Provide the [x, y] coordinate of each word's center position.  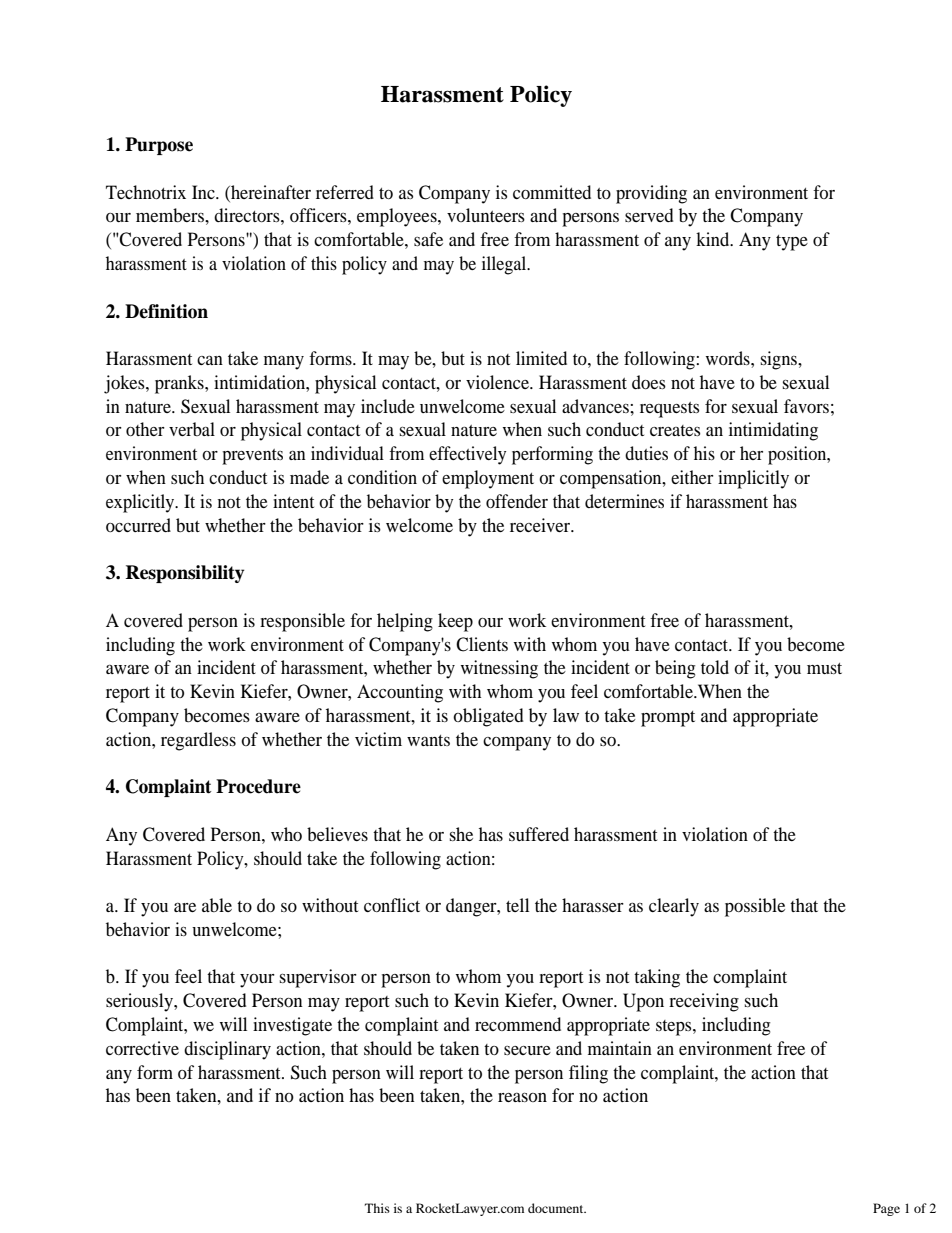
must [824, 668]
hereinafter [270, 192]
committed [552, 192]
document [557, 1208]
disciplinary [227, 1050]
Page [886, 1209]
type [792, 243]
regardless [198, 741]
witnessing [499, 669]
